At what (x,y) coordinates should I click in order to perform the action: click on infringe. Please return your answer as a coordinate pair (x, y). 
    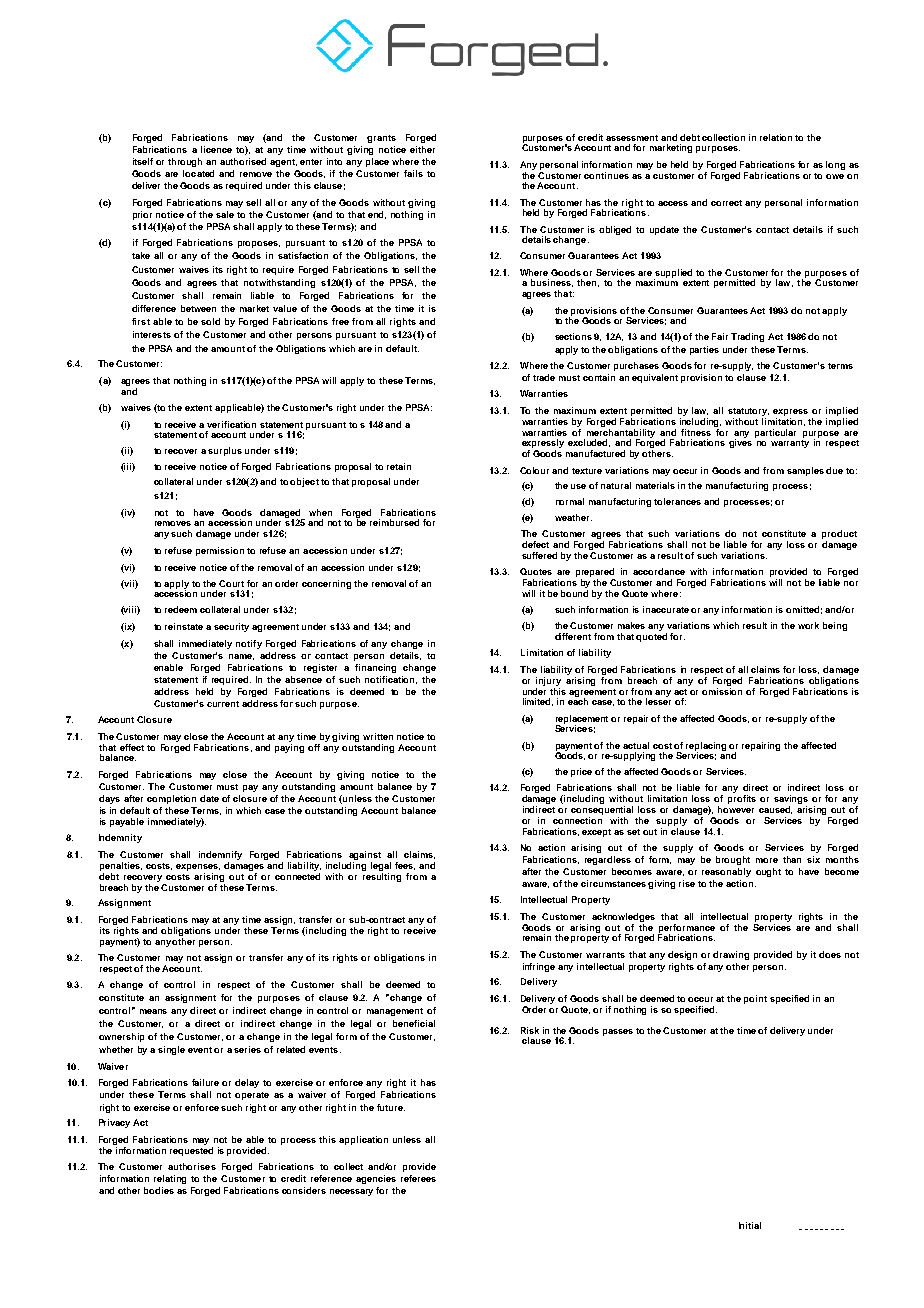
    Looking at the image, I should click on (539, 967).
